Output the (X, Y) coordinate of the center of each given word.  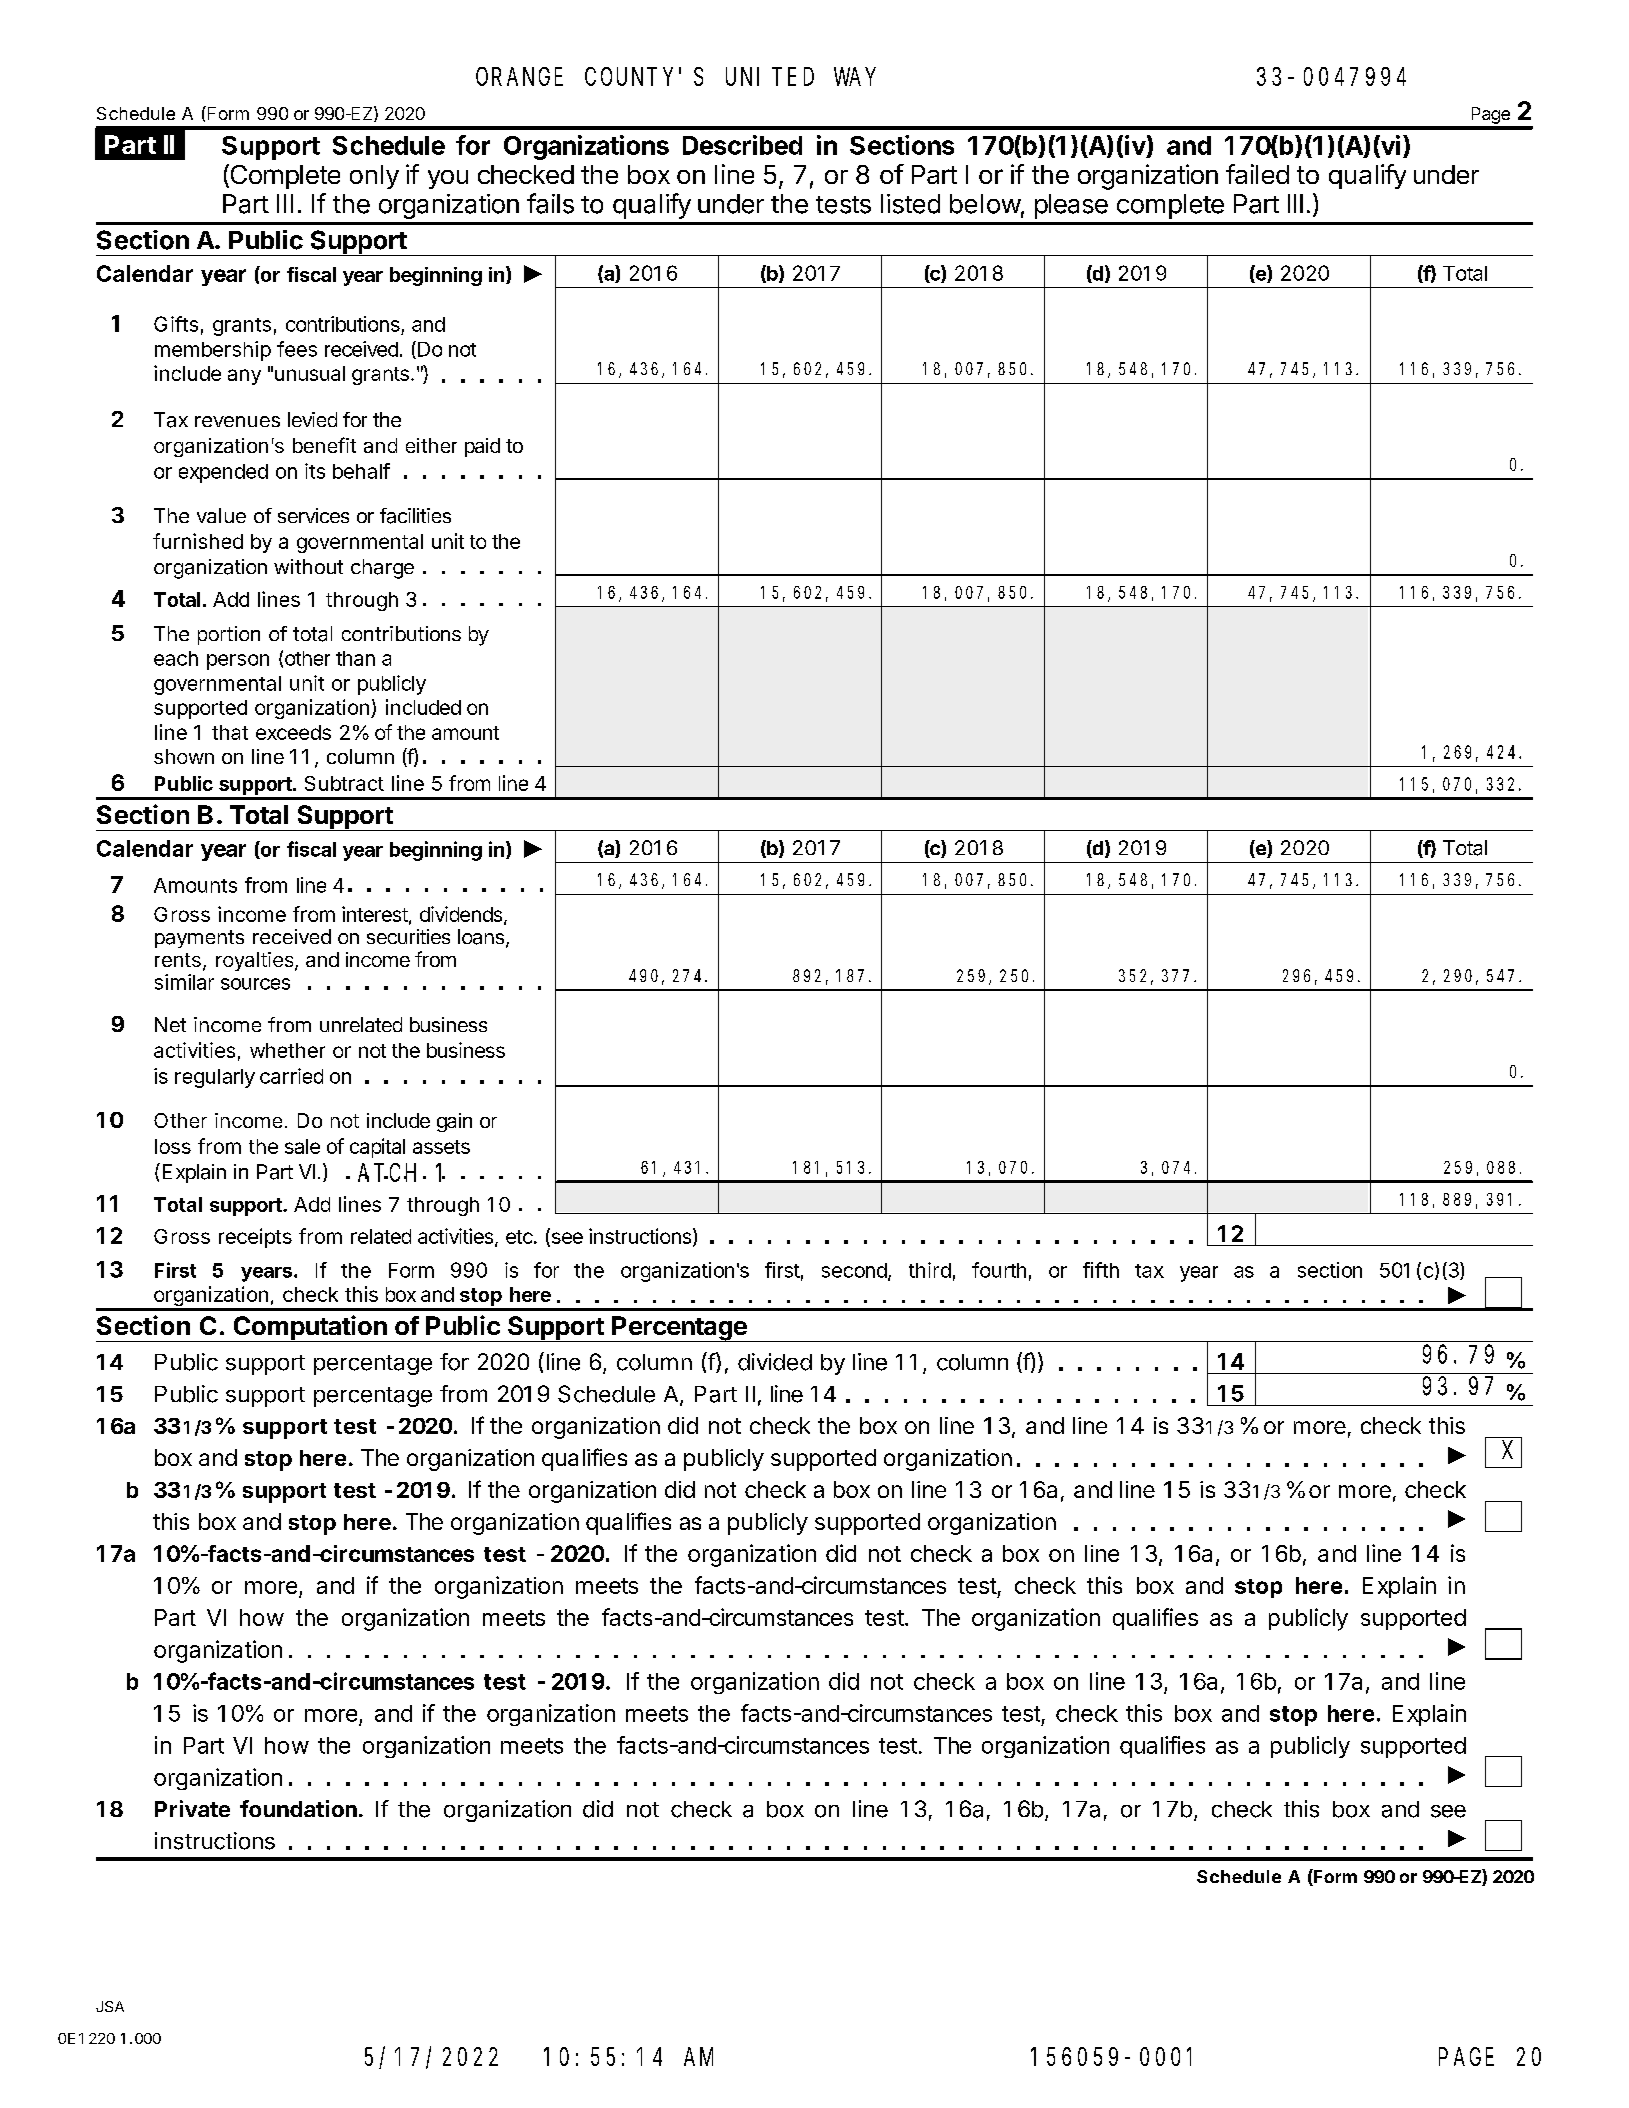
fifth (1101, 1270)
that (230, 732)
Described (742, 145)
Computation (310, 1328)
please (1071, 206)
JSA (110, 2006)
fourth (999, 1270)
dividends (461, 914)
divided (775, 1362)
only (374, 177)
